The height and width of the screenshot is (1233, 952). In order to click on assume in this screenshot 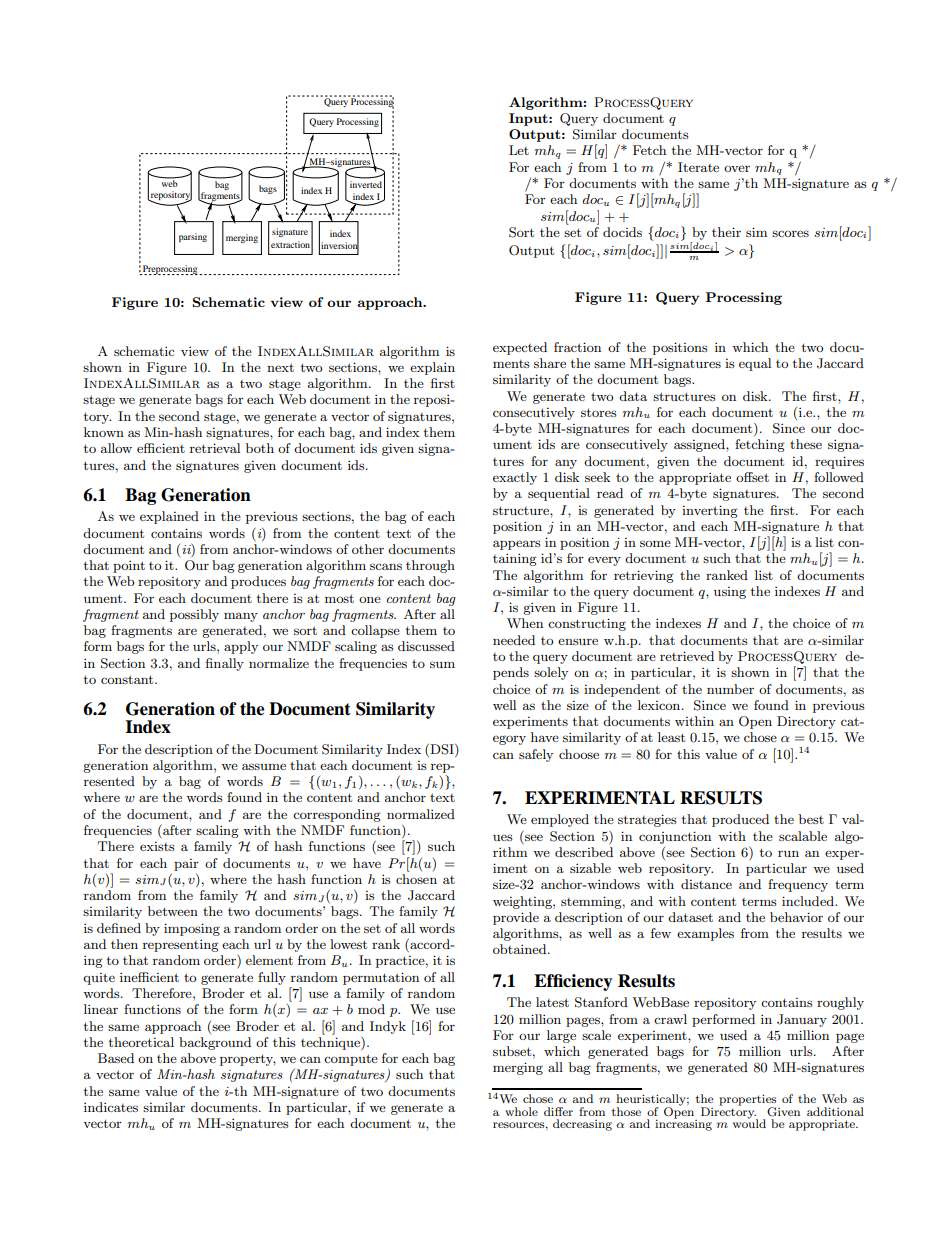, I will do `click(264, 766)`.
